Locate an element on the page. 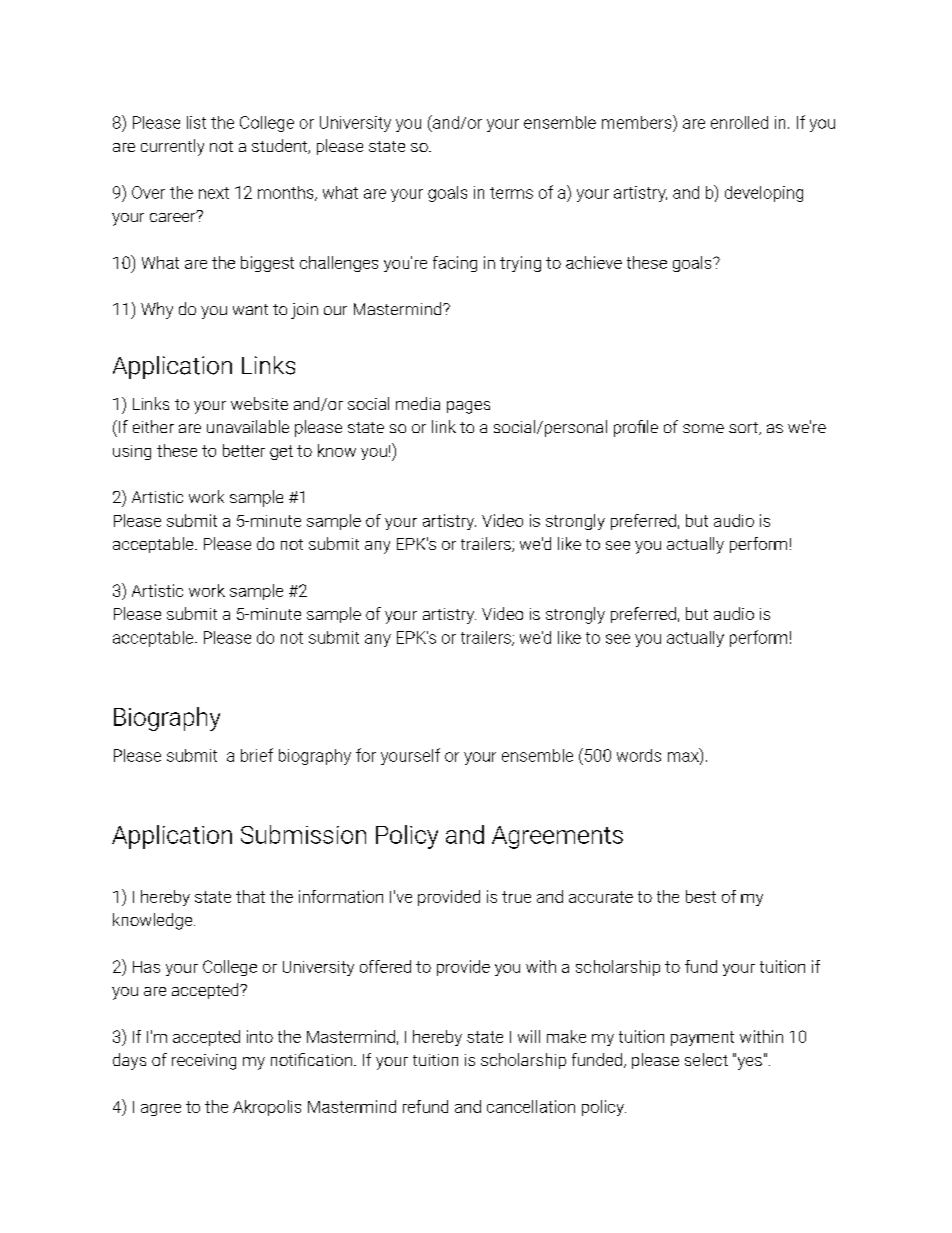  cancellation is located at coordinates (531, 1106).
